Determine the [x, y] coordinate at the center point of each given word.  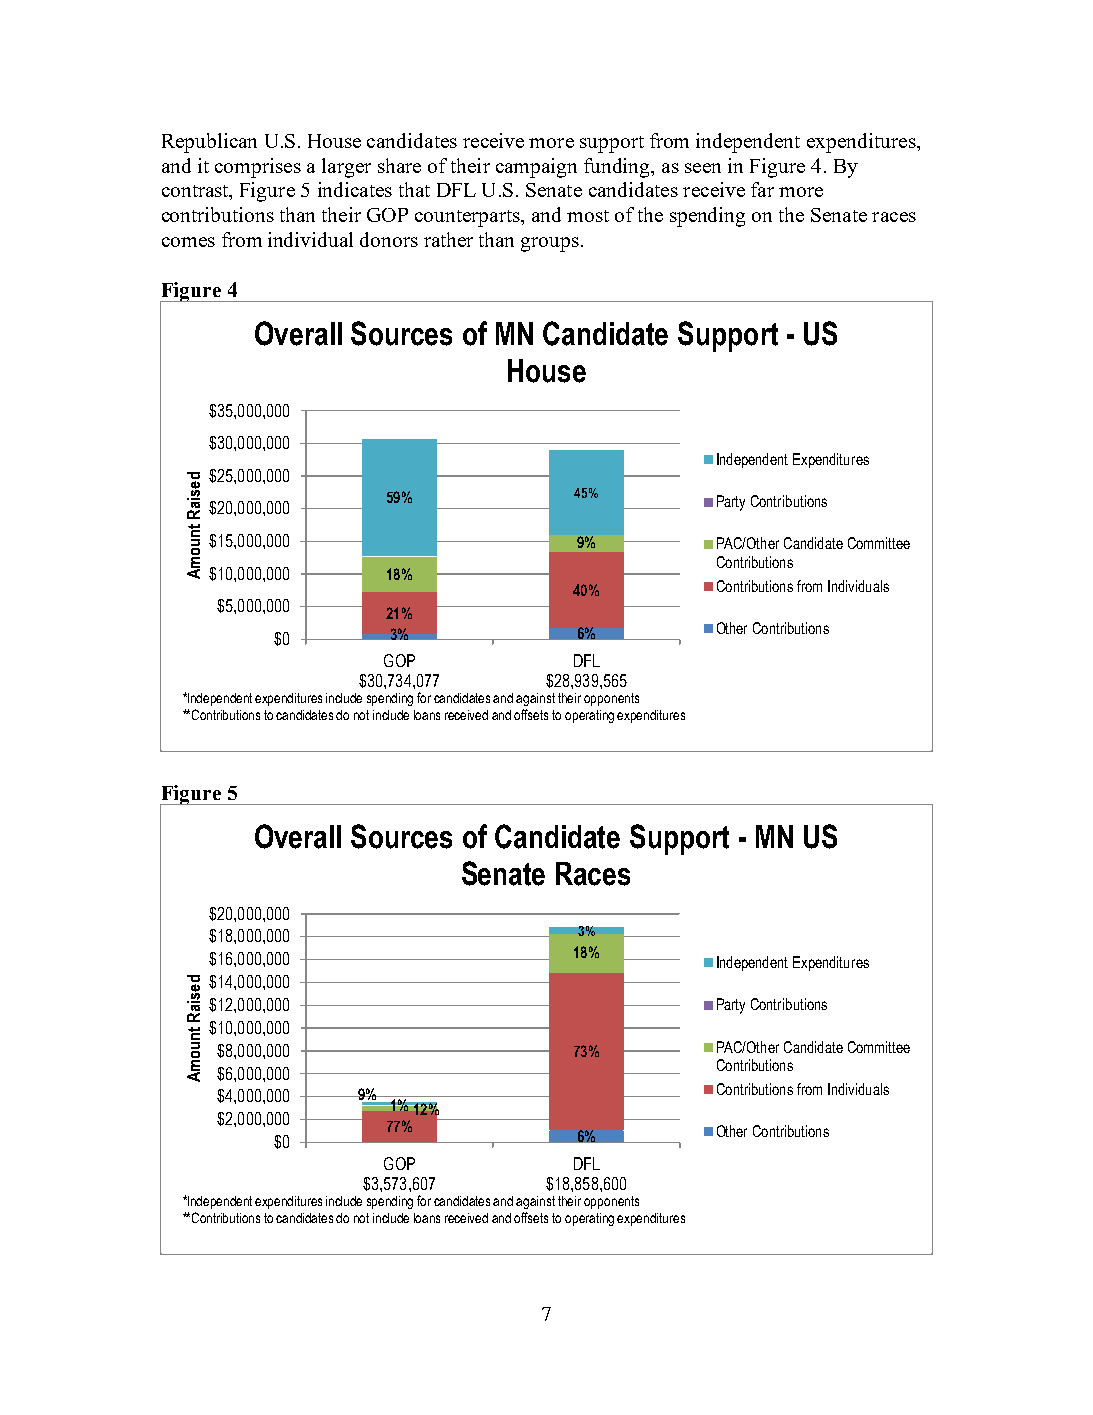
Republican [209, 143]
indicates [355, 189]
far [762, 189]
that [414, 189]
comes [188, 242]
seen [703, 168]
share [399, 165]
